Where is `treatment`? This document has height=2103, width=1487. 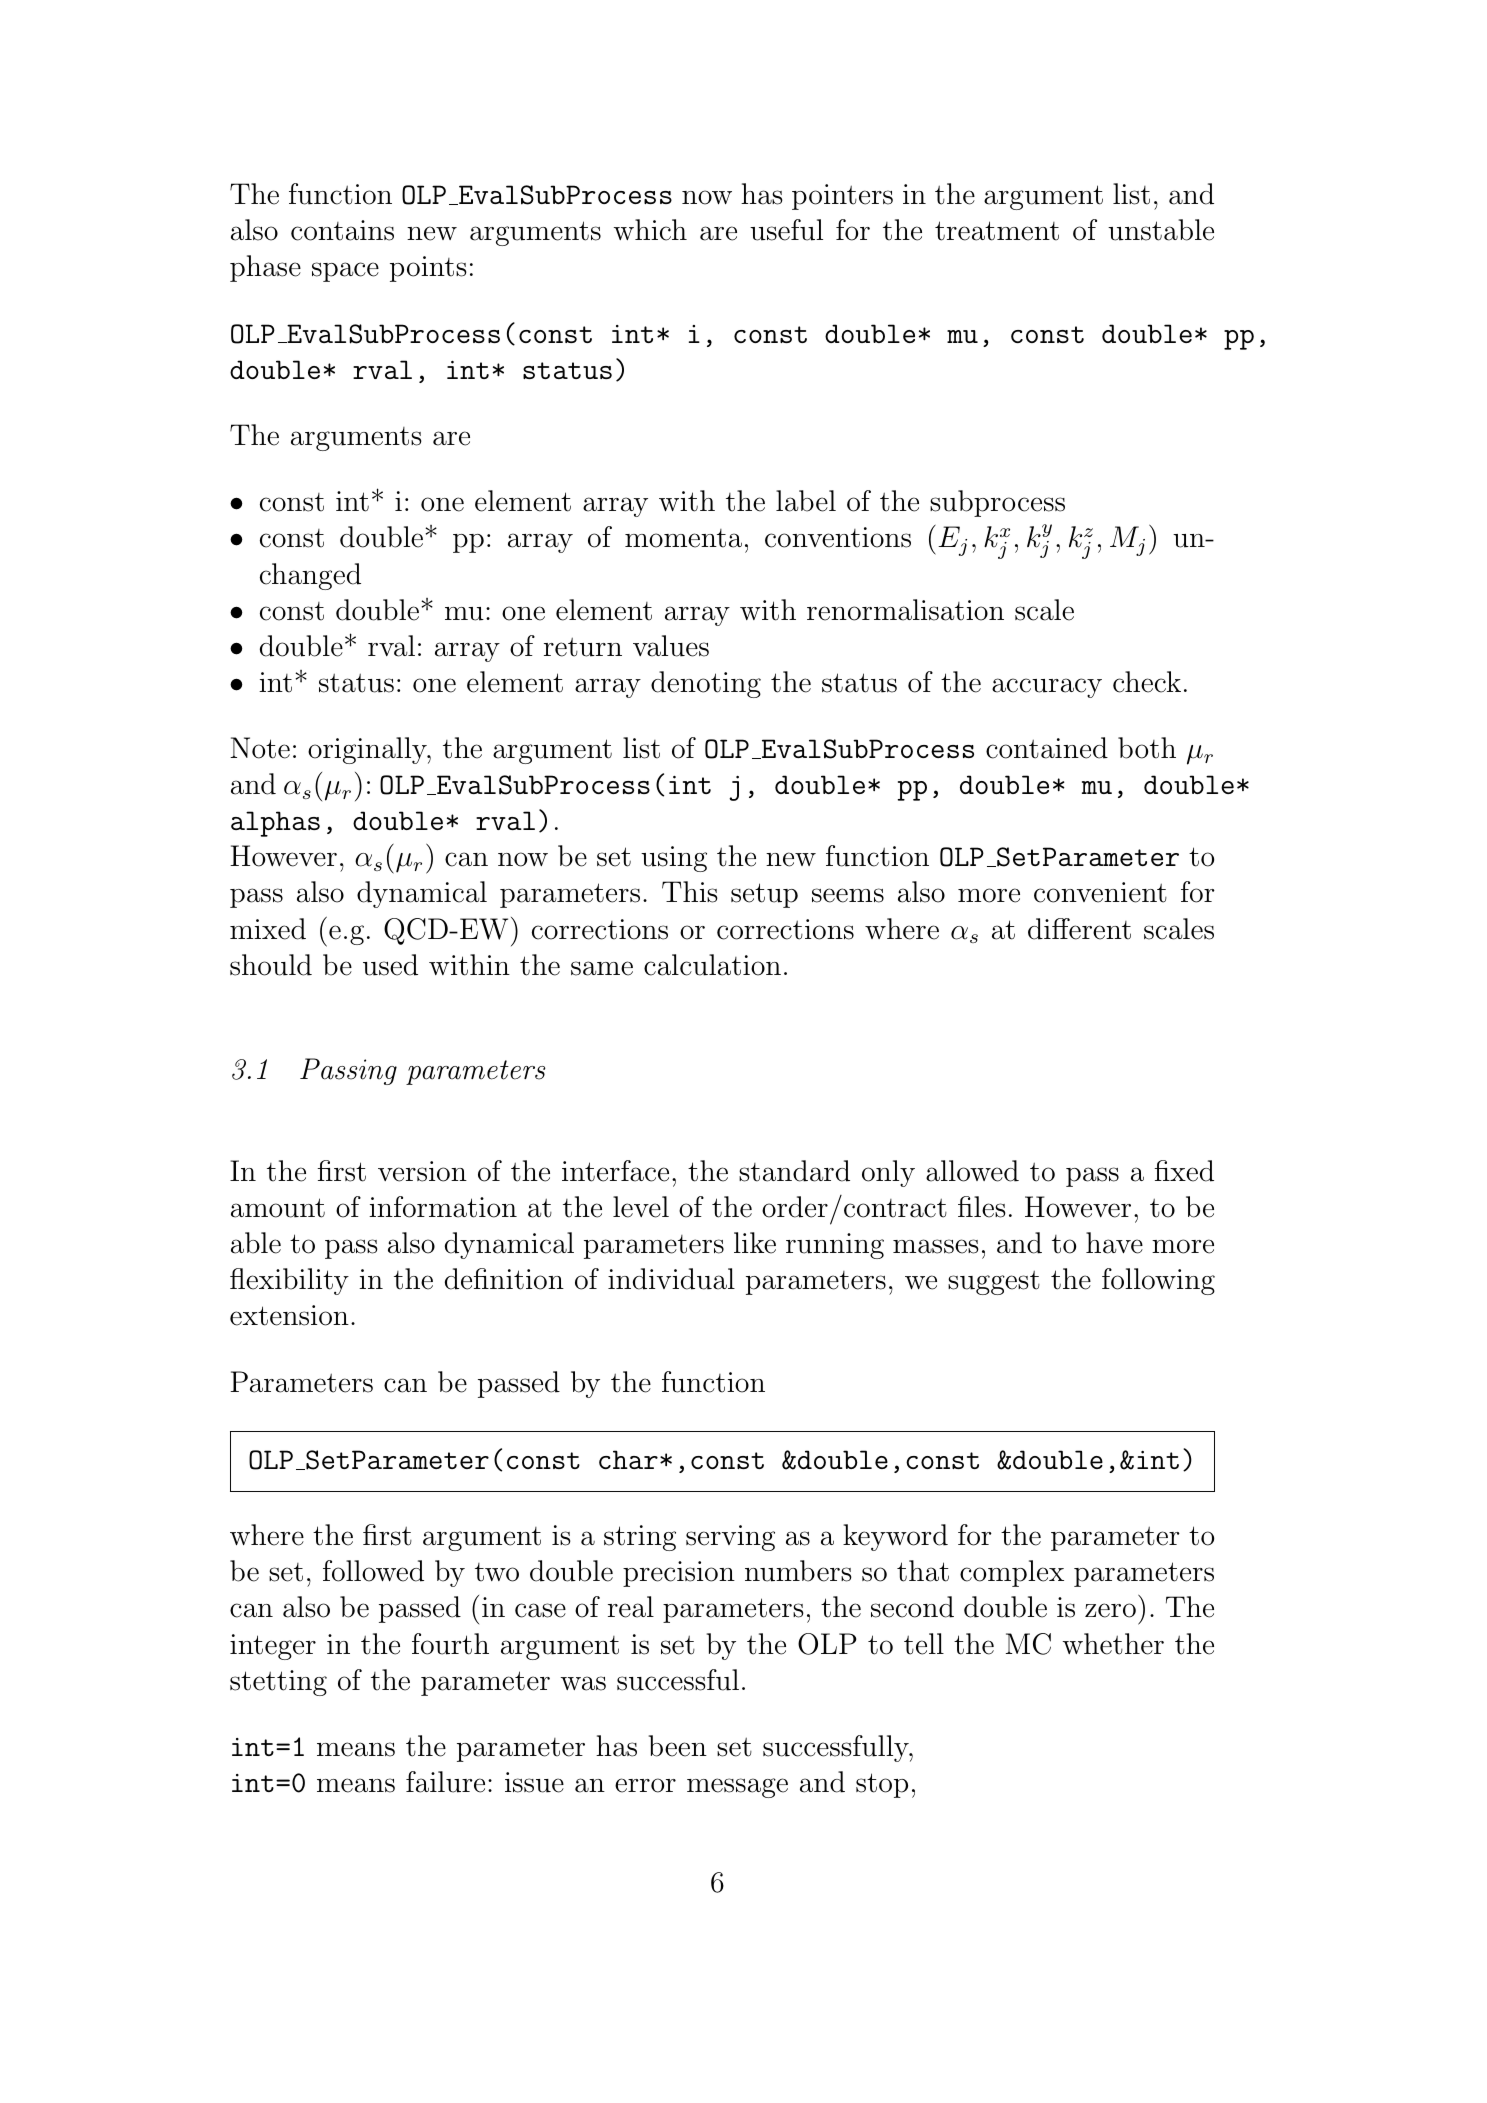 treatment is located at coordinates (997, 231).
